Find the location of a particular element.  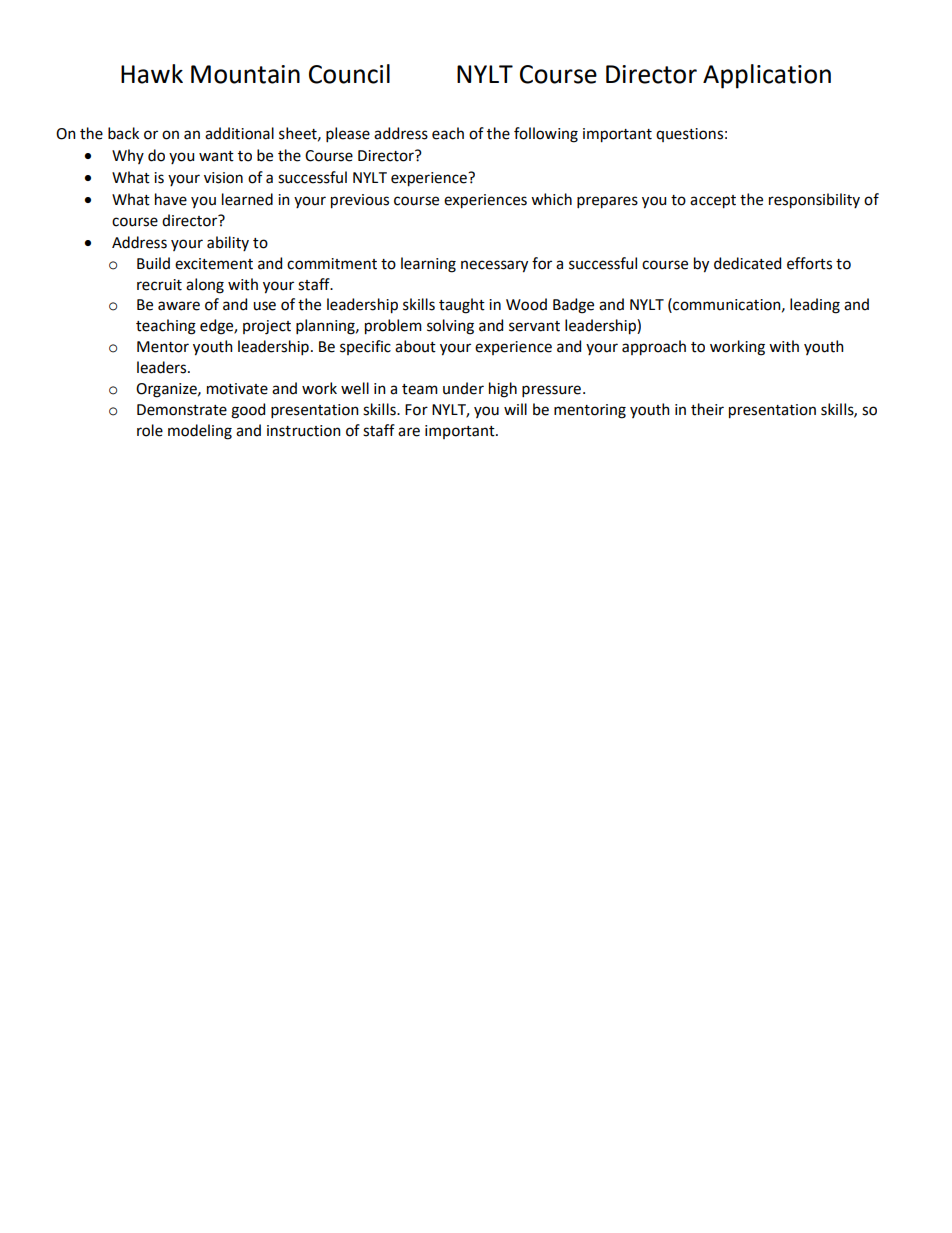

taught is located at coordinates (462, 306).
